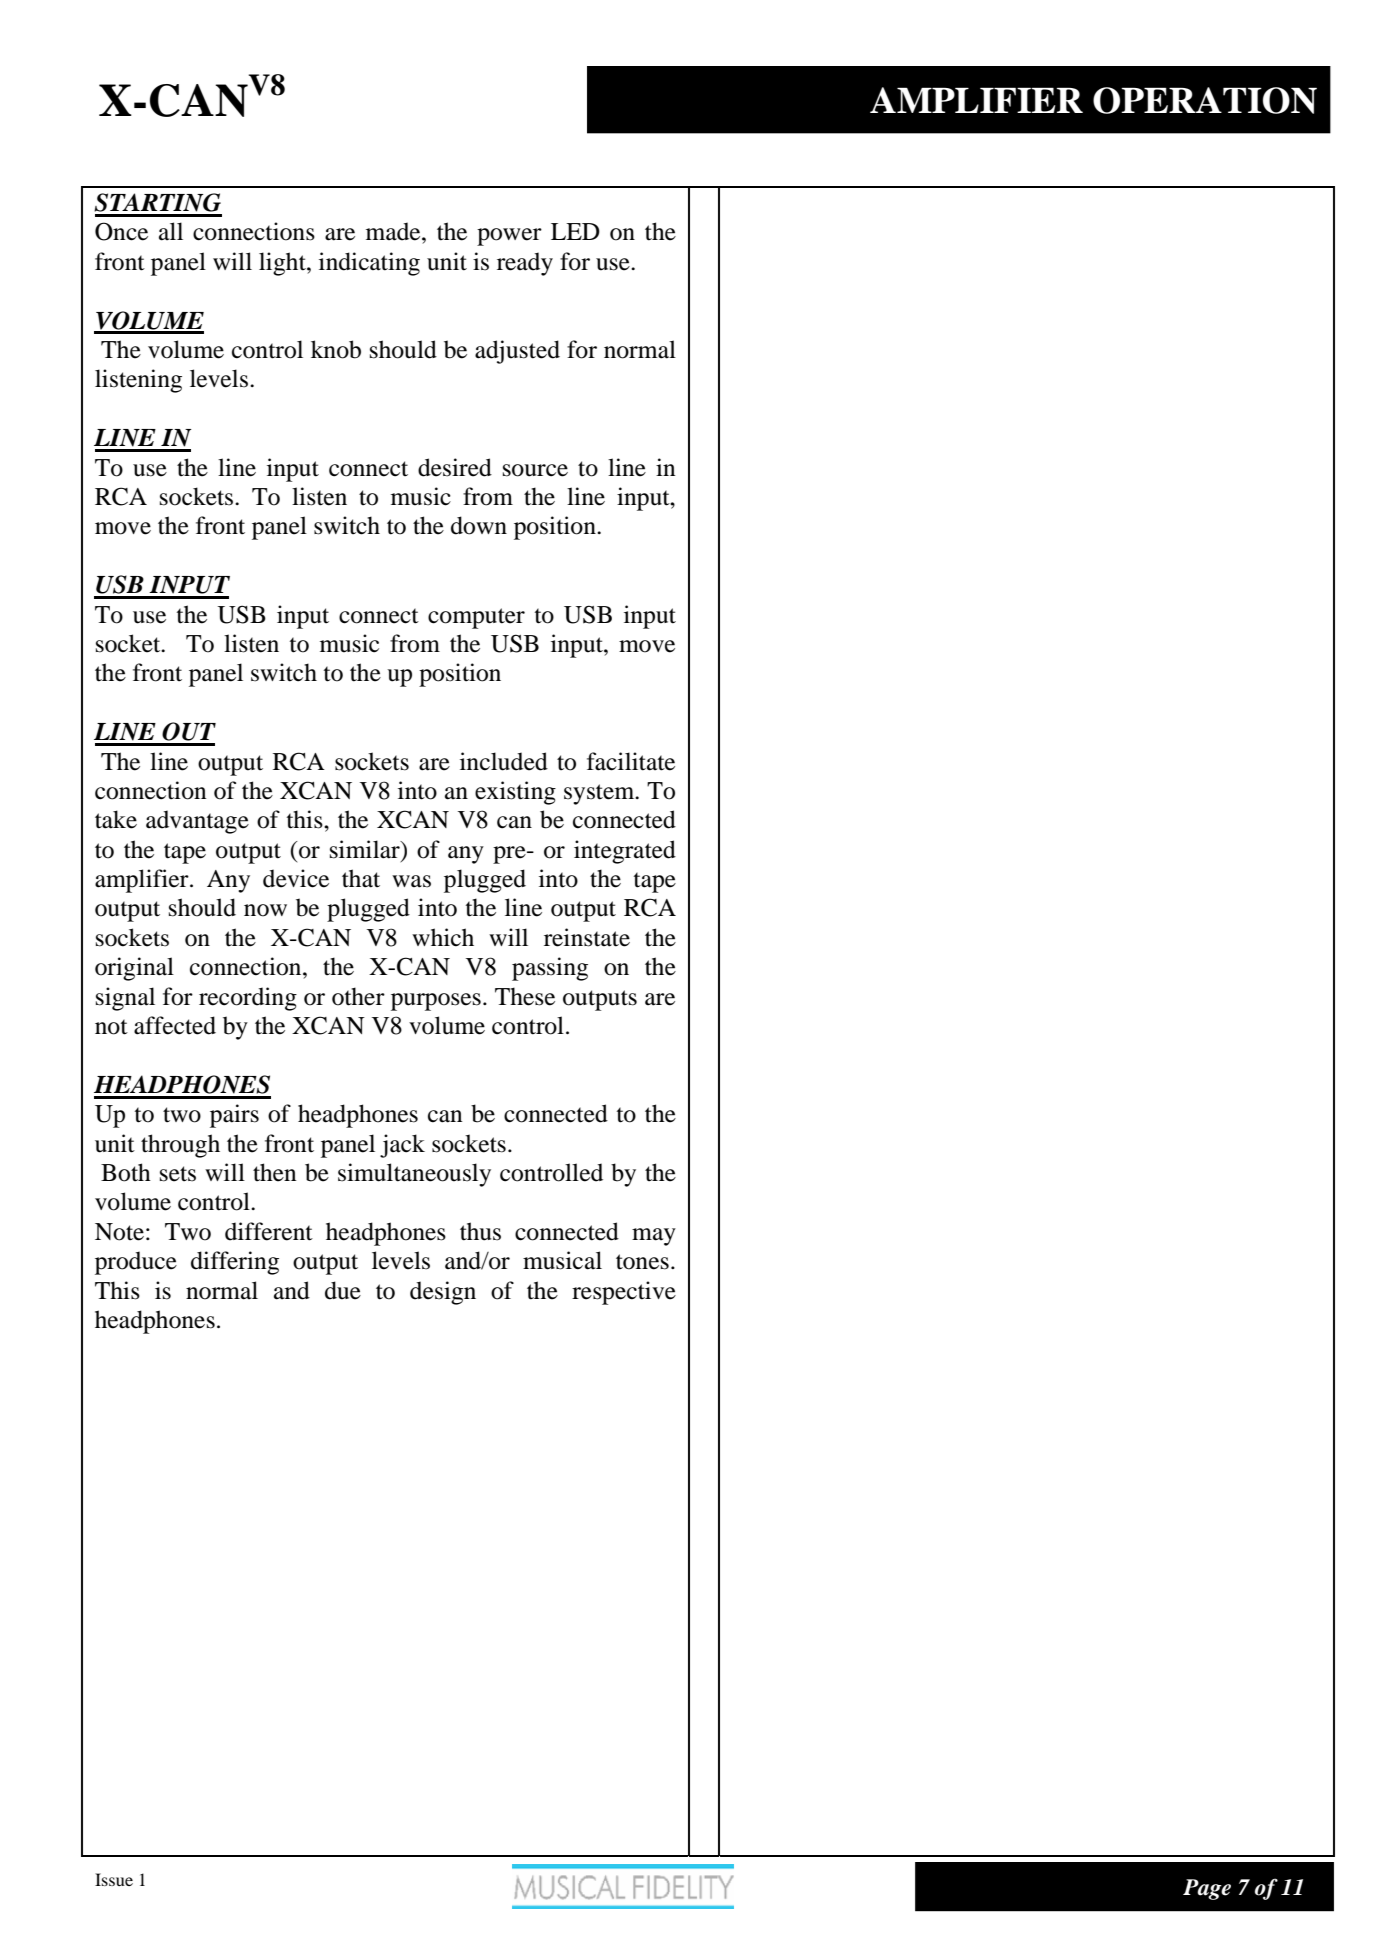 Image resolution: width=1383 pixels, height=1957 pixels. I want to click on may, so click(654, 1237).
